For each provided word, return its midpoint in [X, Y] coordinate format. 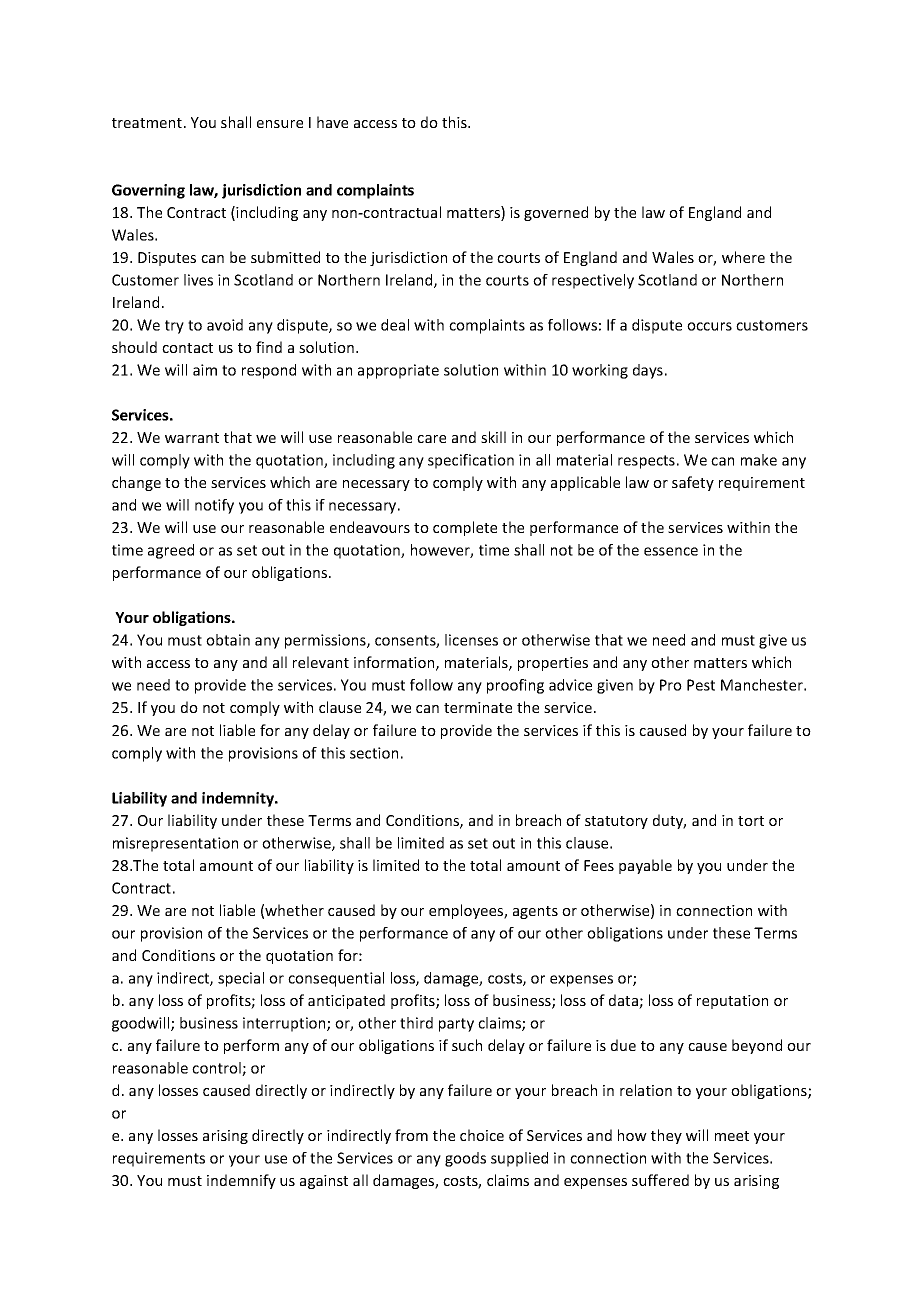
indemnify [241, 1181]
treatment [148, 123]
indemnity [239, 799]
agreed [171, 551]
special [241, 979]
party [456, 1025]
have [332, 122]
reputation [732, 1002]
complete [465, 528]
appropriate [398, 371]
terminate [478, 707]
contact [187, 348]
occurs [709, 326]
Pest [701, 685]
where [743, 257]
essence [671, 551]
